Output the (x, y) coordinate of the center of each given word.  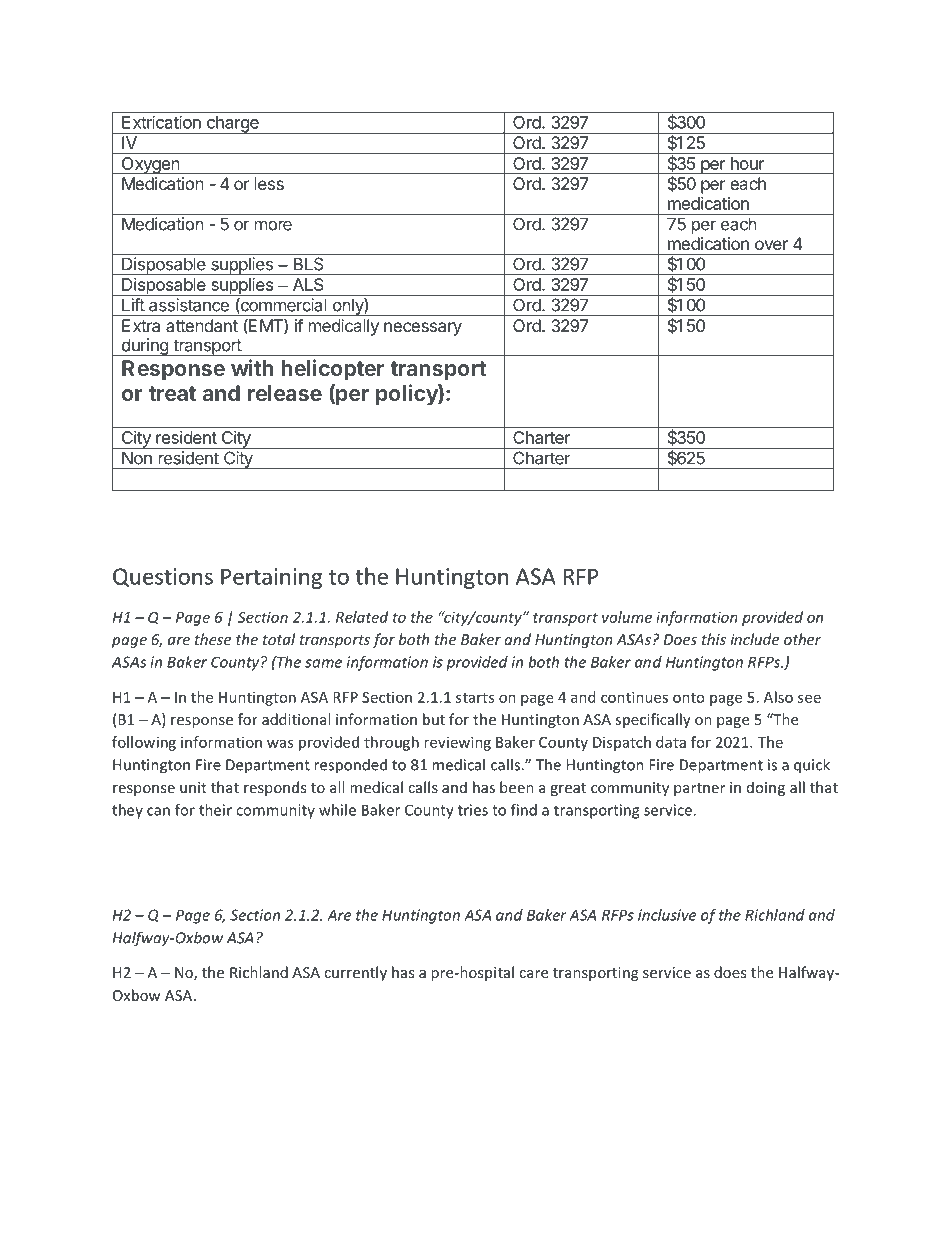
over (771, 245)
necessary (423, 329)
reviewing (457, 743)
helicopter (332, 370)
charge (233, 125)
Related (362, 617)
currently (355, 973)
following (144, 743)
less (269, 183)
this (714, 639)
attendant (202, 325)
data (671, 742)
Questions (163, 577)
